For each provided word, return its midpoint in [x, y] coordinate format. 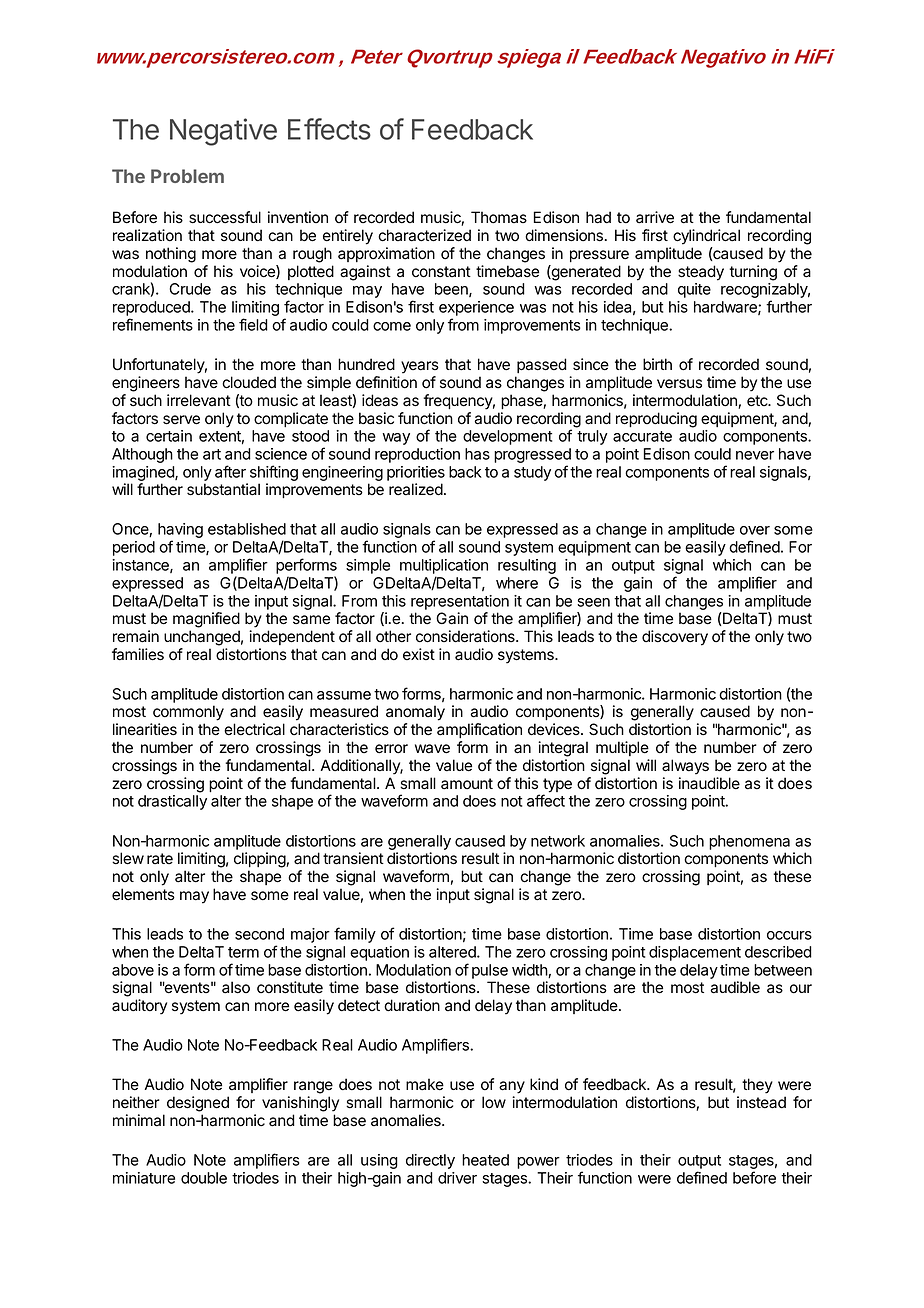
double [204, 1178]
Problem [187, 176]
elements [143, 894]
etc [758, 401]
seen [593, 602]
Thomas [499, 217]
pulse [490, 971]
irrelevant [199, 400]
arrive [655, 217]
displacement [695, 953]
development [507, 437]
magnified [206, 620]
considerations [466, 636]
